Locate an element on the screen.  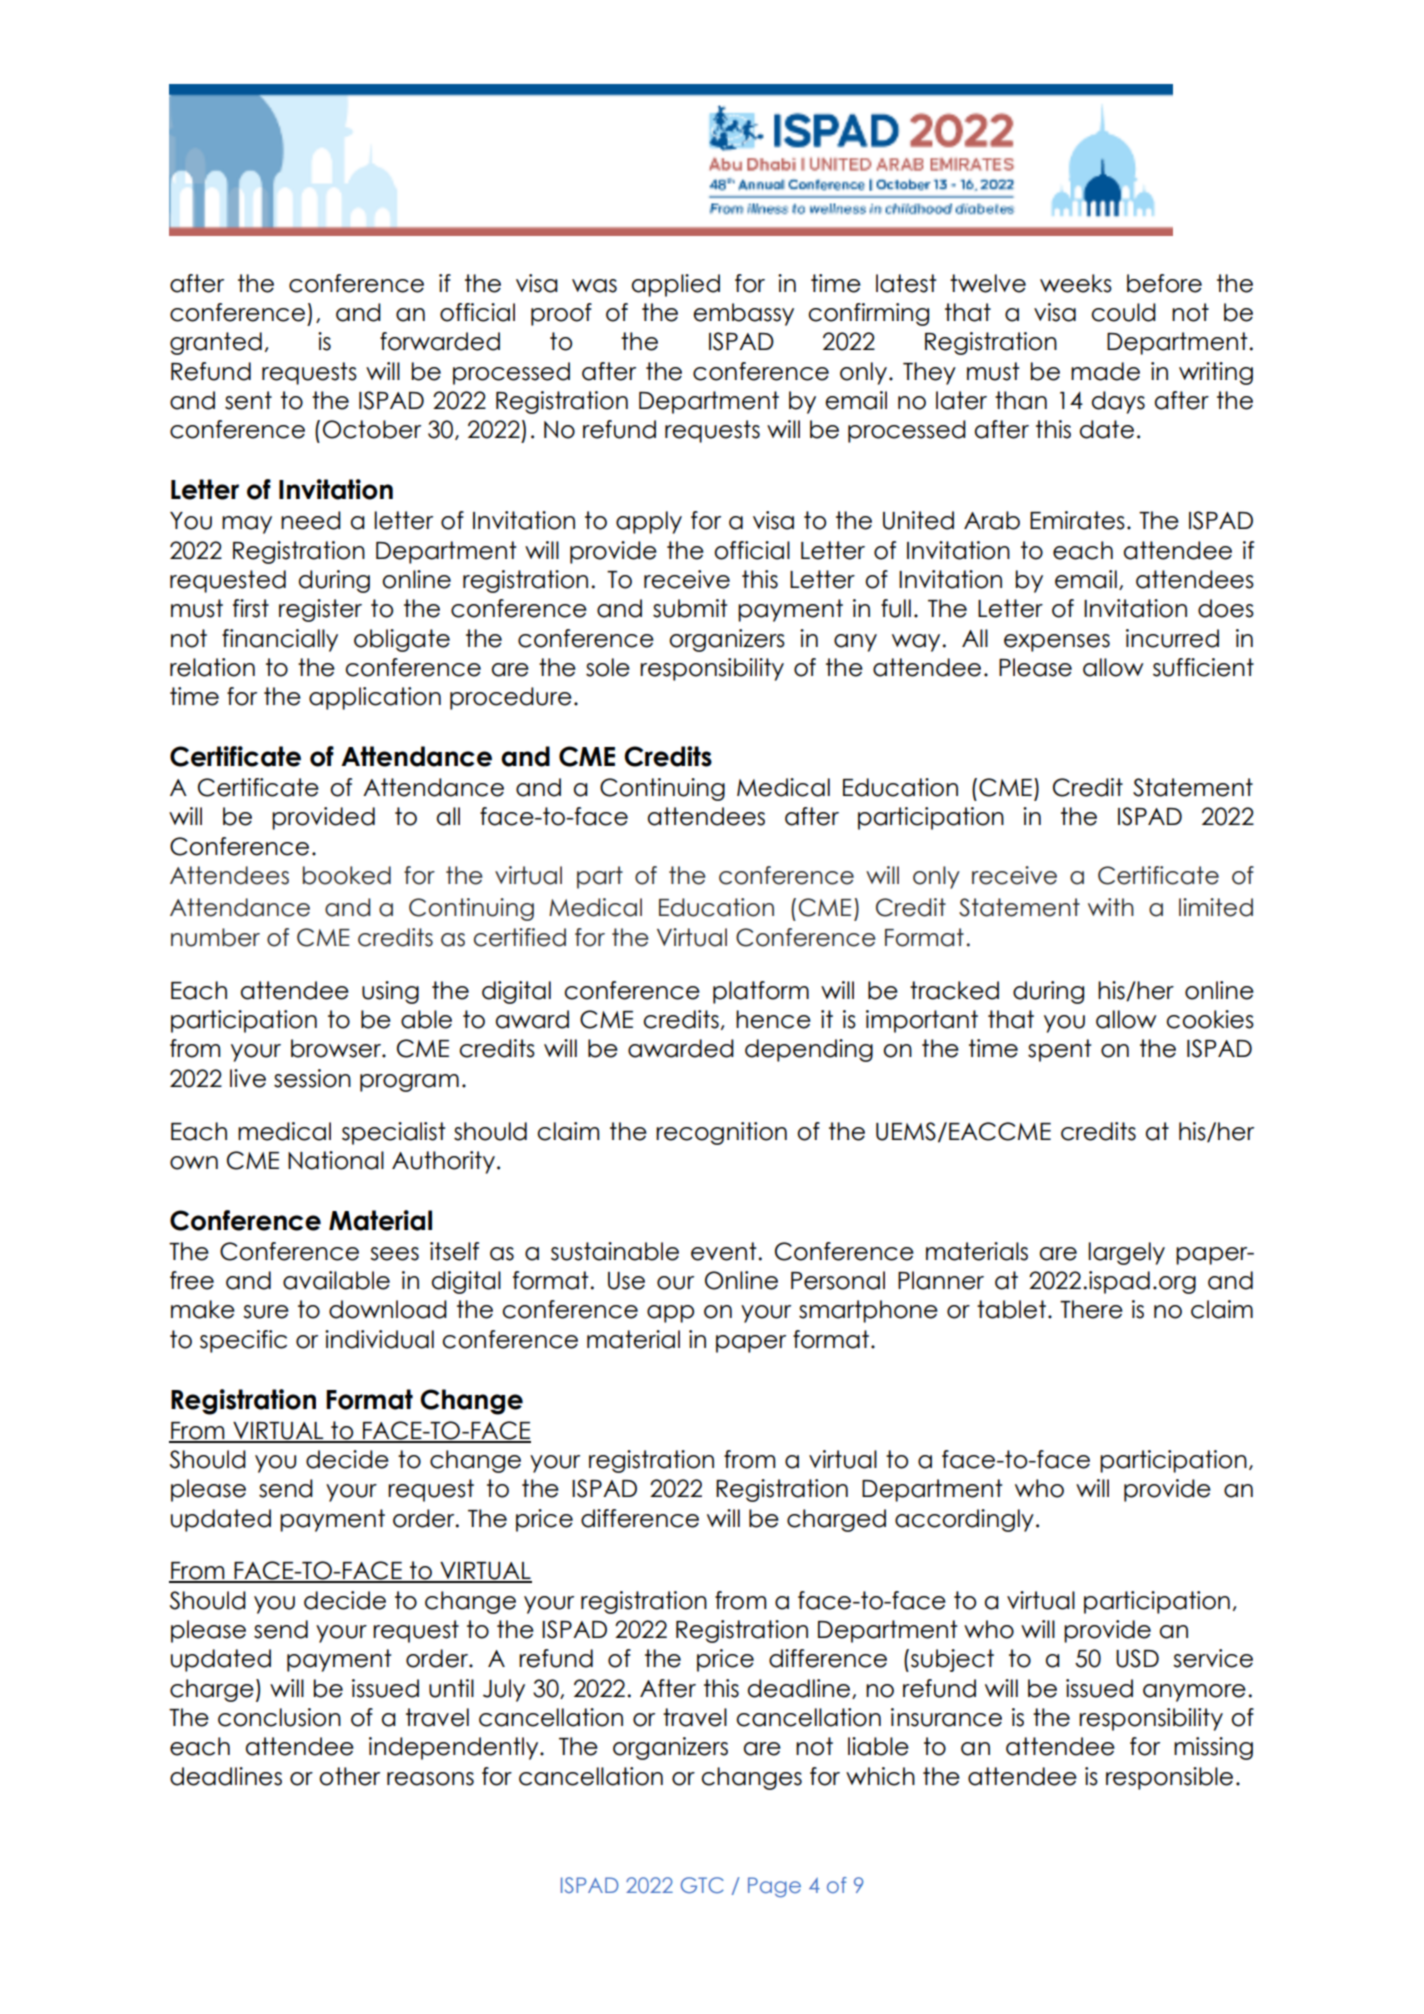
There is located at coordinates (1091, 1309).
